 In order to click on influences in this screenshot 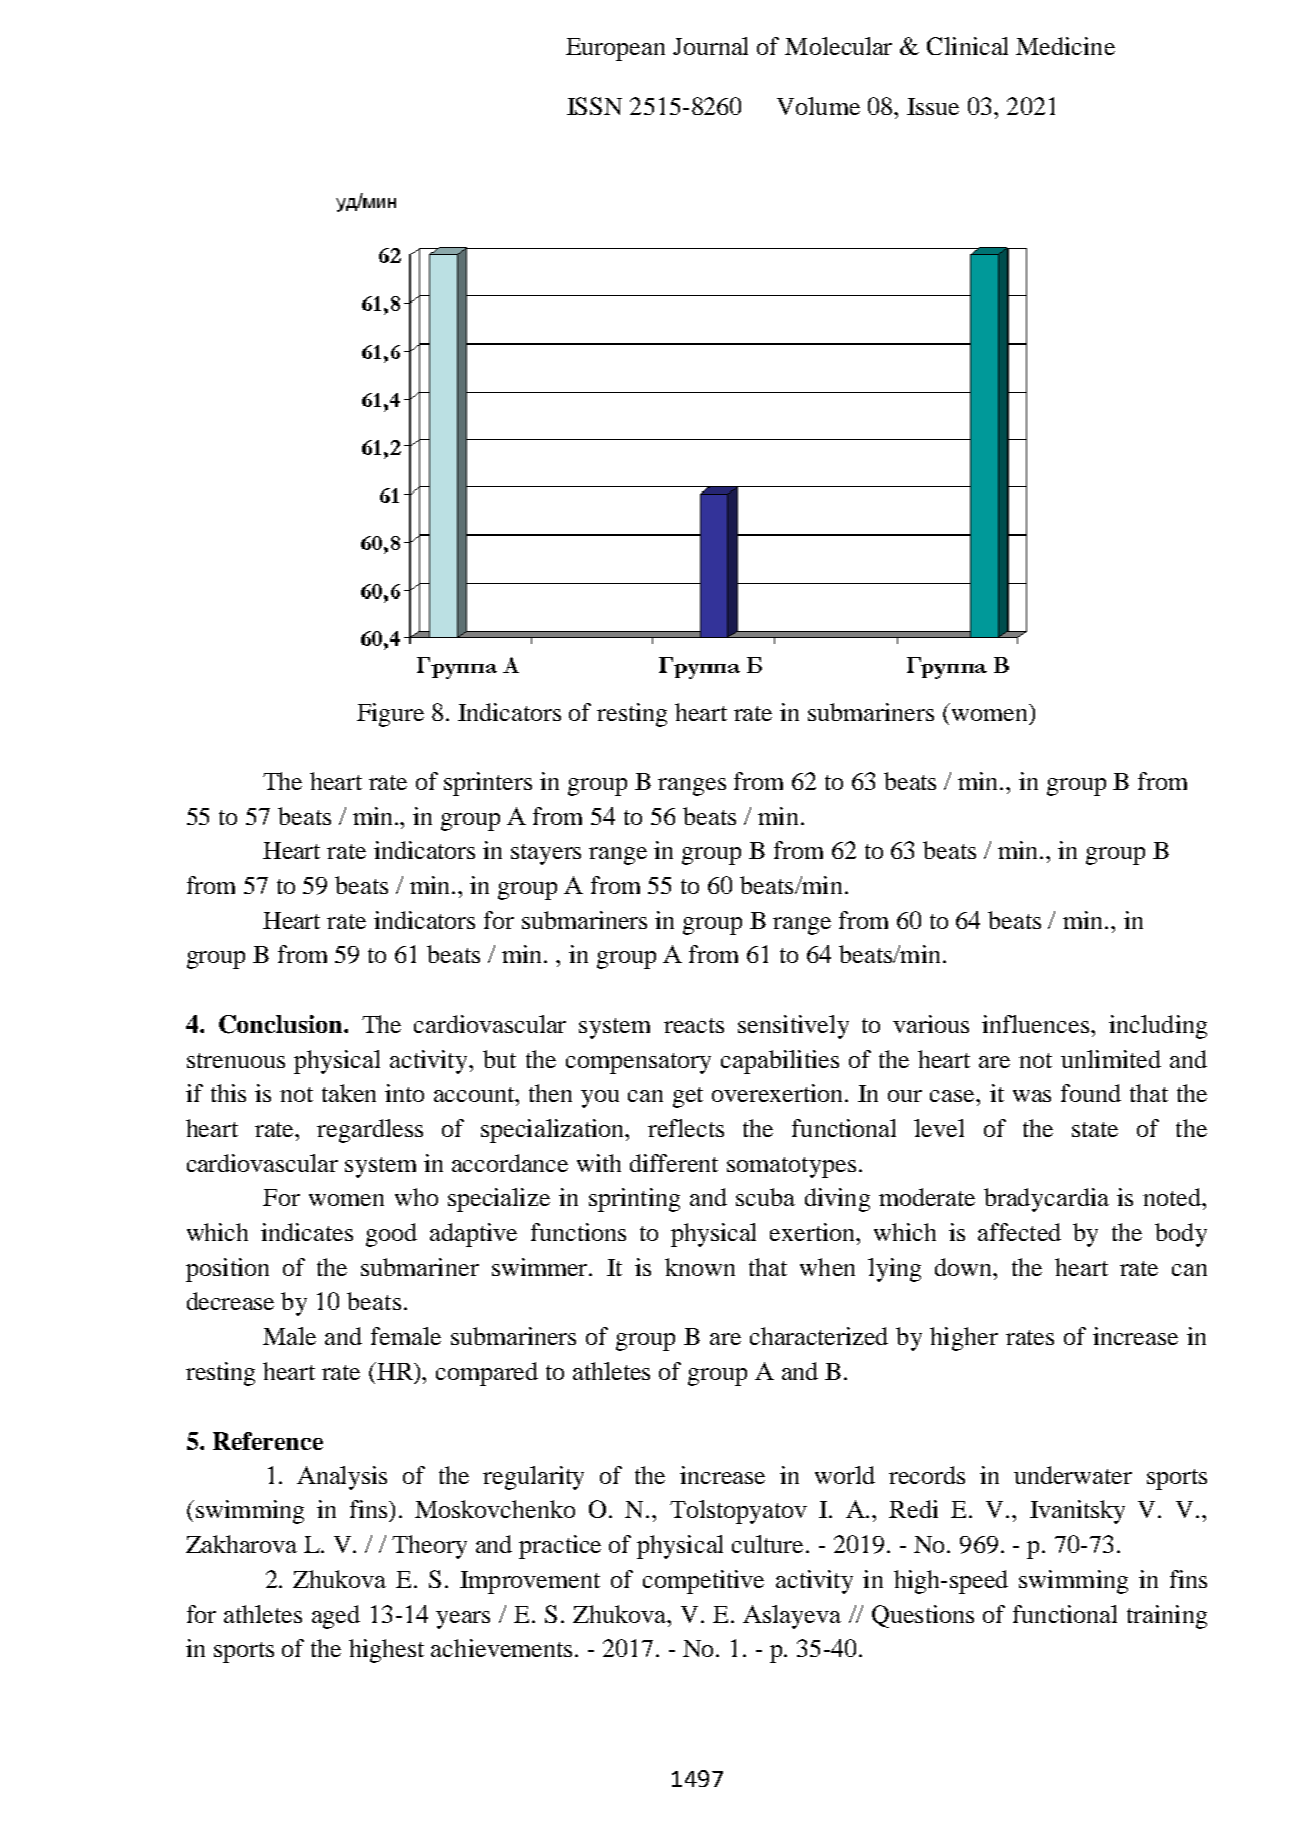, I will do `click(1037, 1024)`.
